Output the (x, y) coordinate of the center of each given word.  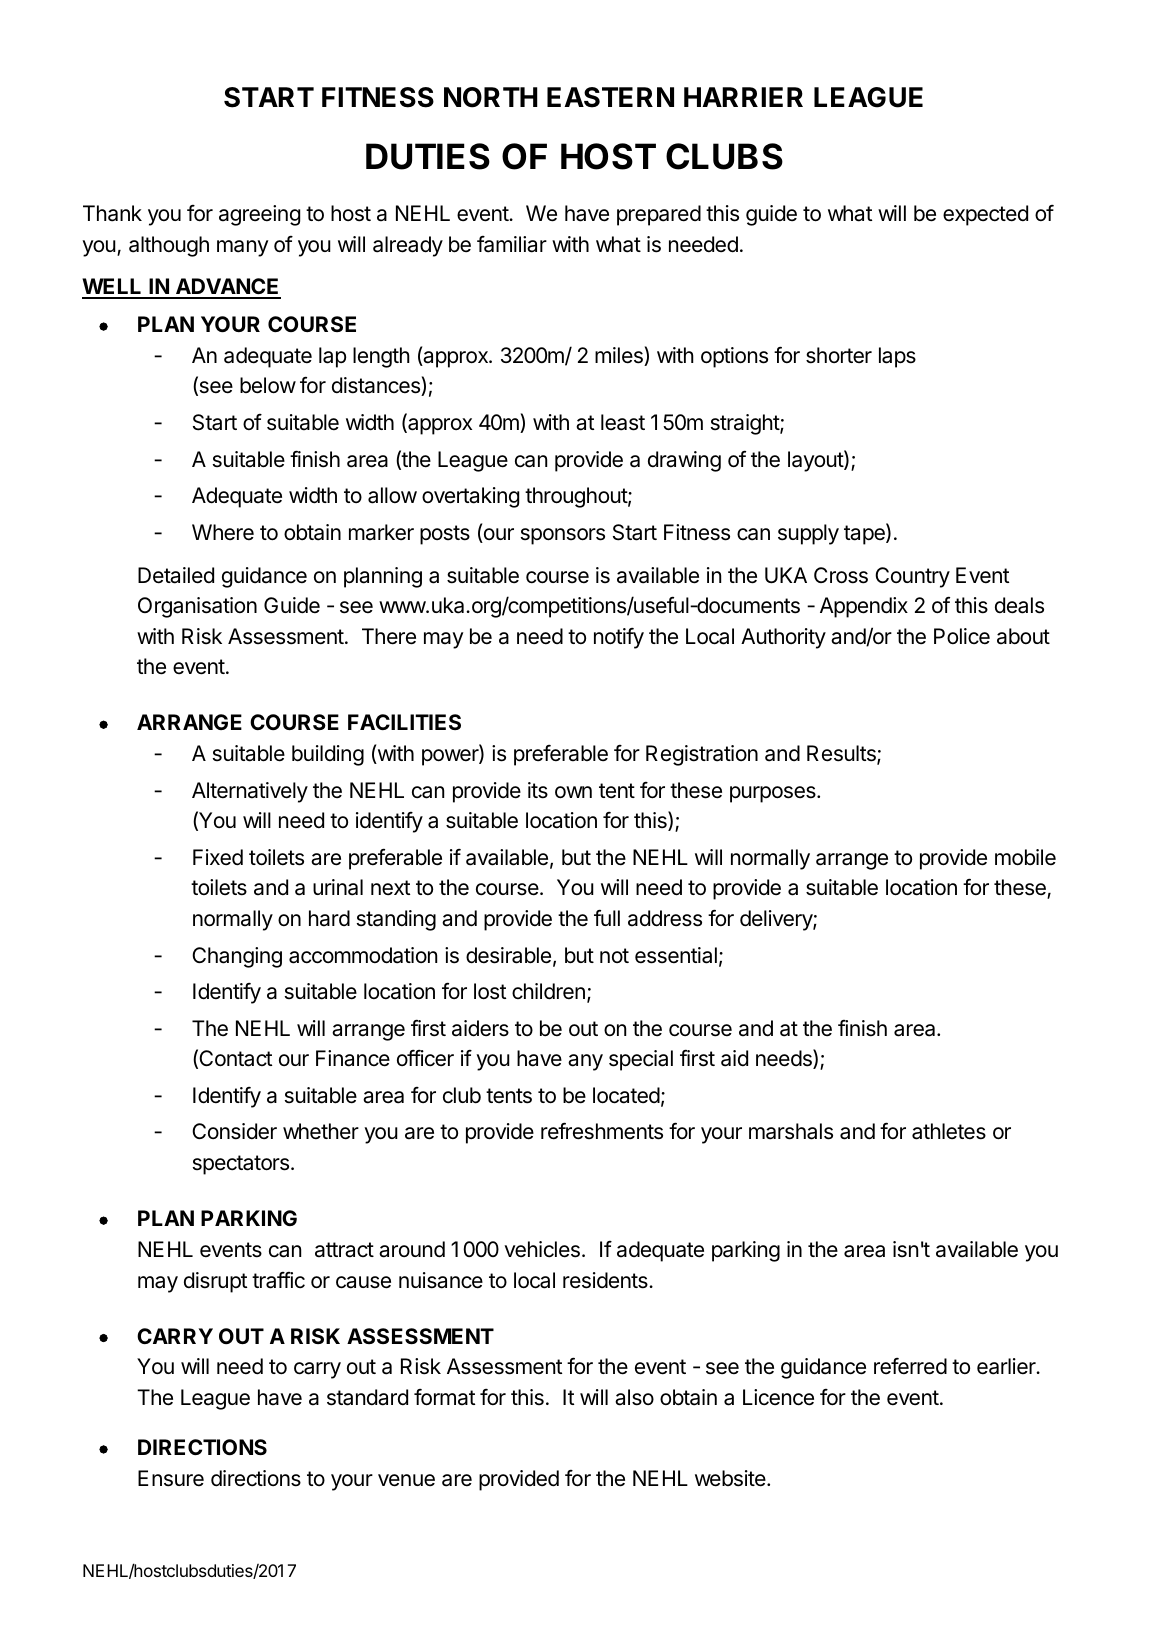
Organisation (197, 607)
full (607, 917)
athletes (949, 1131)
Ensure (171, 1478)
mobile (1025, 857)
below (268, 385)
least (623, 422)
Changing (237, 957)
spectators (241, 1165)
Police (962, 636)
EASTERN (610, 97)
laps (897, 357)
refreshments (602, 1131)
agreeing (259, 215)
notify (619, 638)
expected (985, 215)
